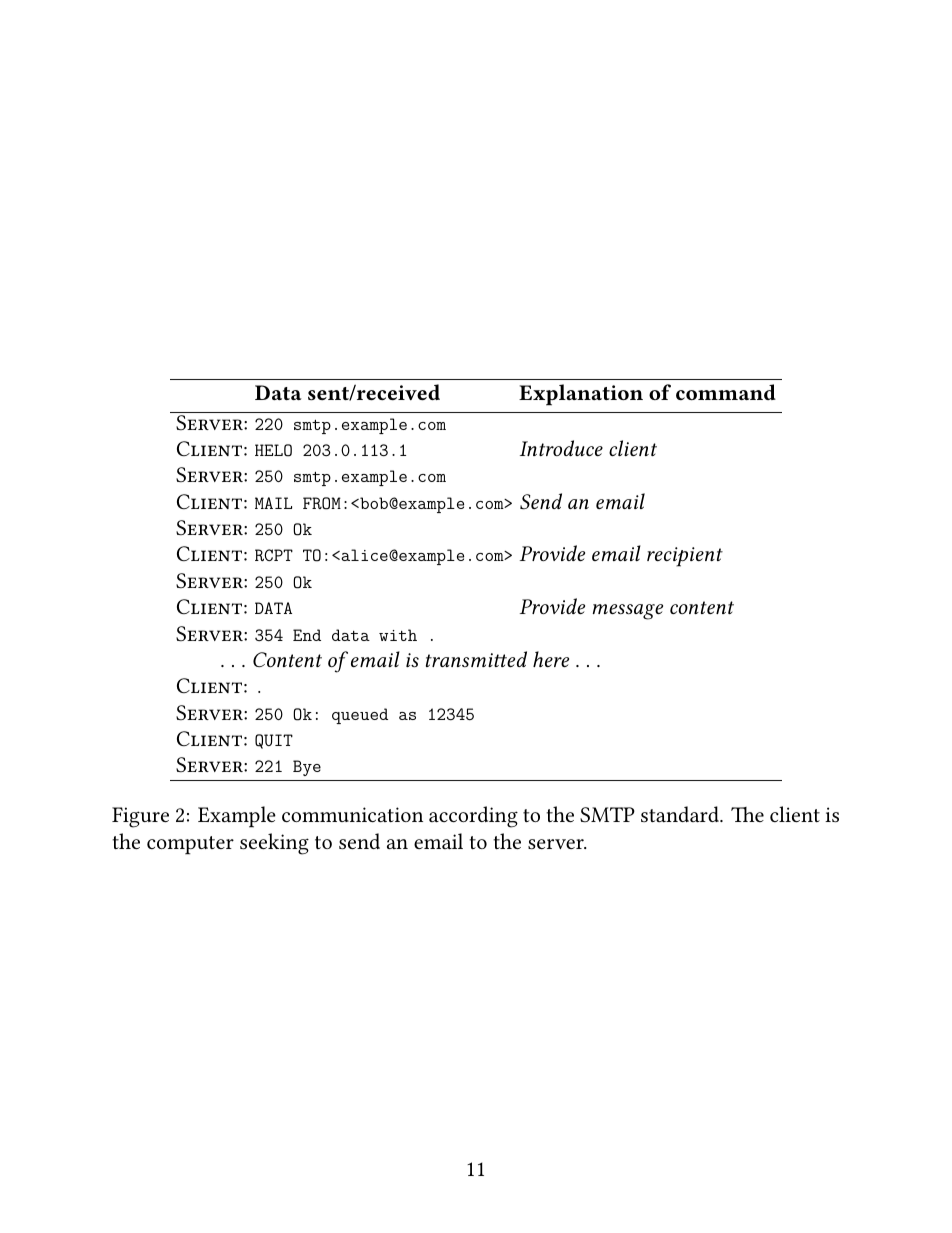 The height and width of the image is (1233, 952). I want to click on command, so click(726, 392).
